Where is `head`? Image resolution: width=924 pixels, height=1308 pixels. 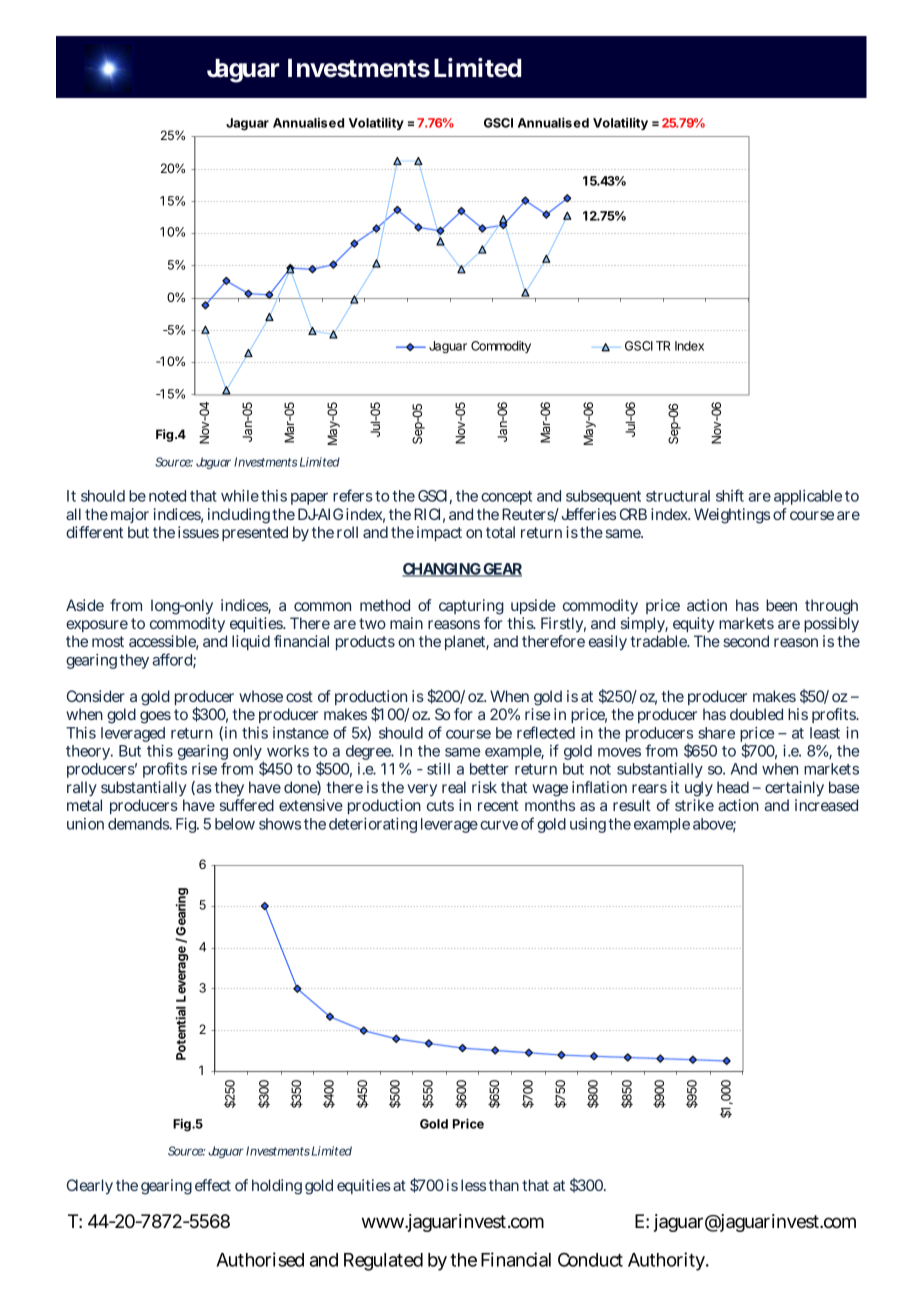 head is located at coordinates (733, 787).
